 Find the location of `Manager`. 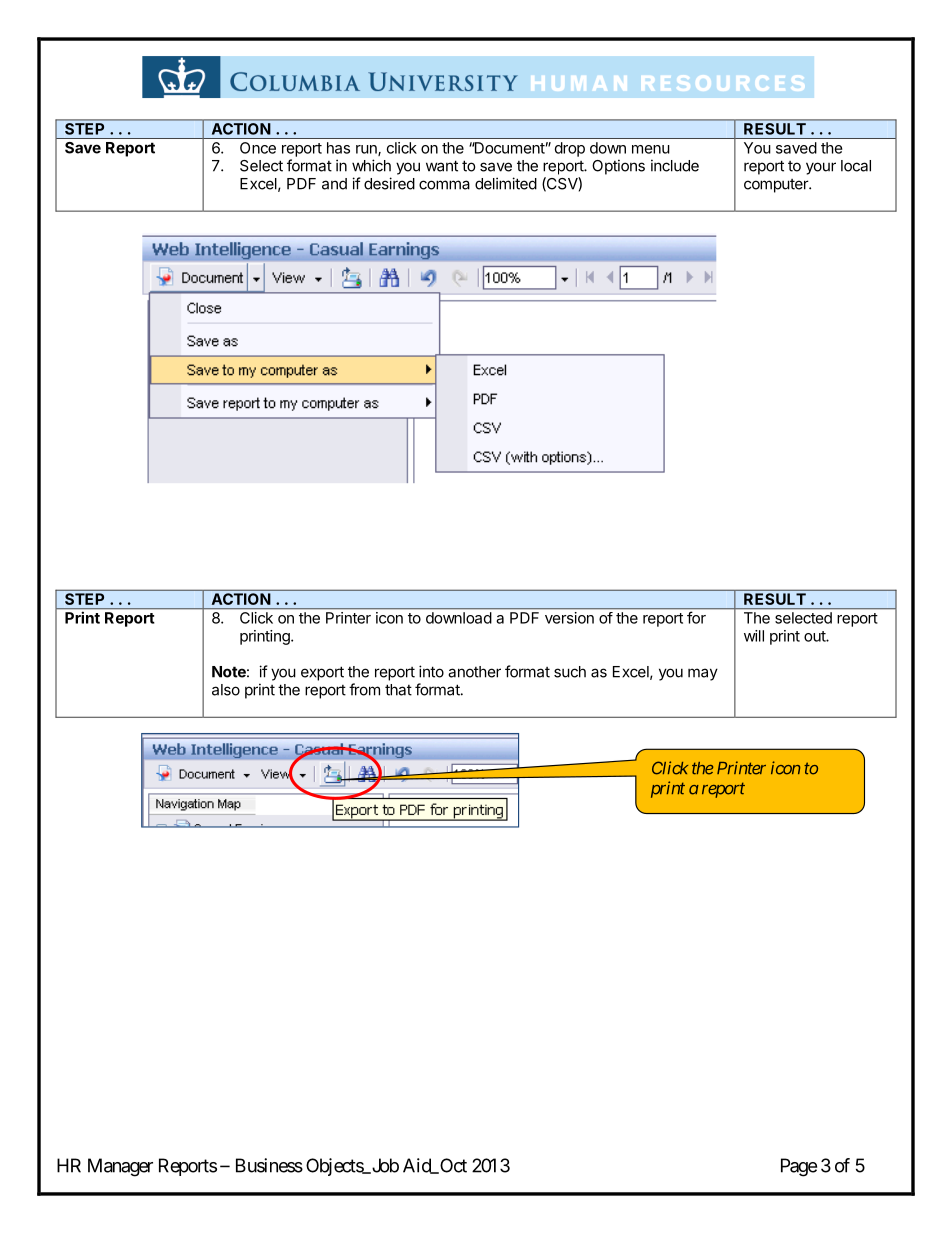

Manager is located at coordinates (120, 1167).
